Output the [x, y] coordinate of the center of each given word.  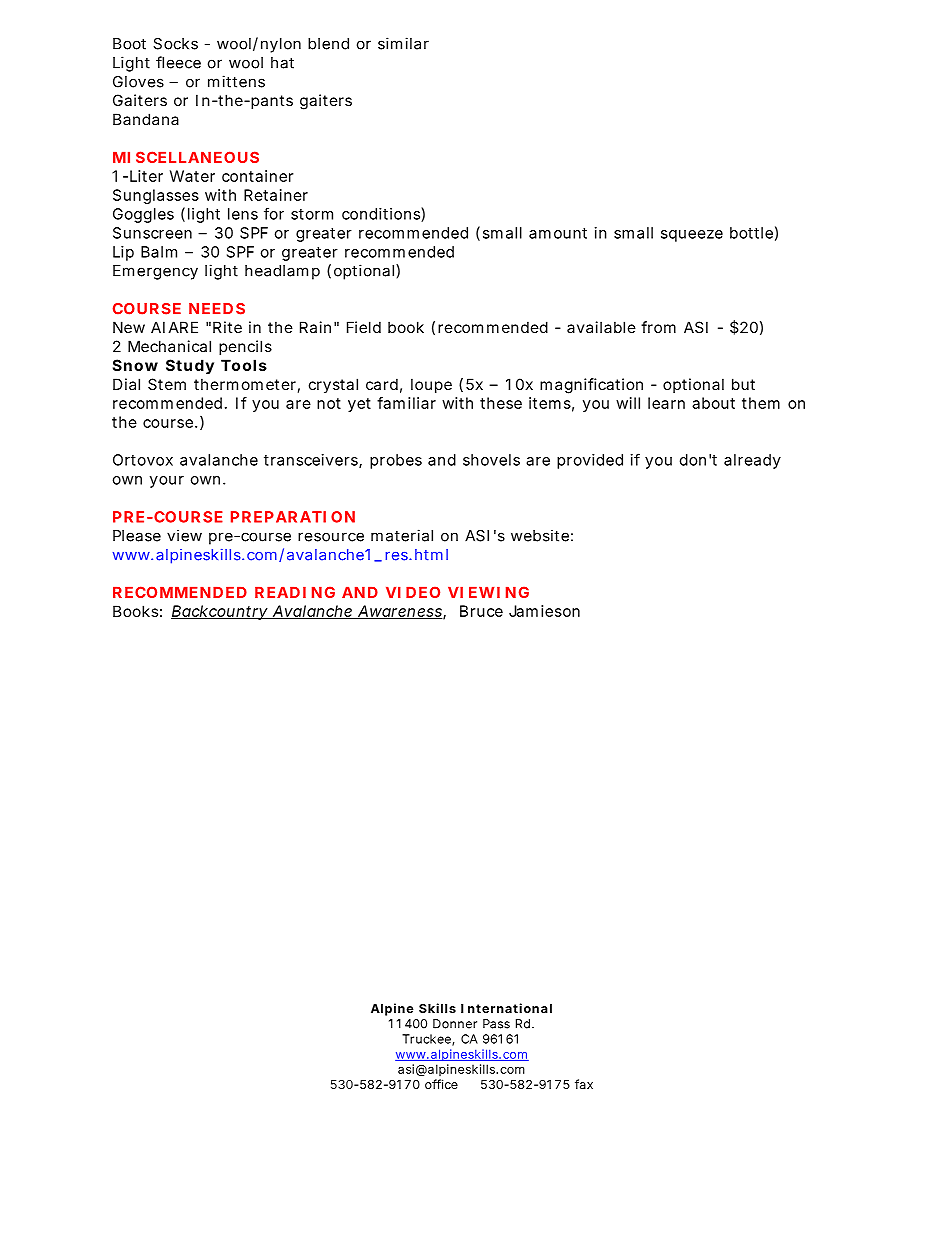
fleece [178, 62]
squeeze [692, 236]
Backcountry [220, 612]
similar [403, 43]
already [752, 461]
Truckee [427, 1040]
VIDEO [413, 592]
